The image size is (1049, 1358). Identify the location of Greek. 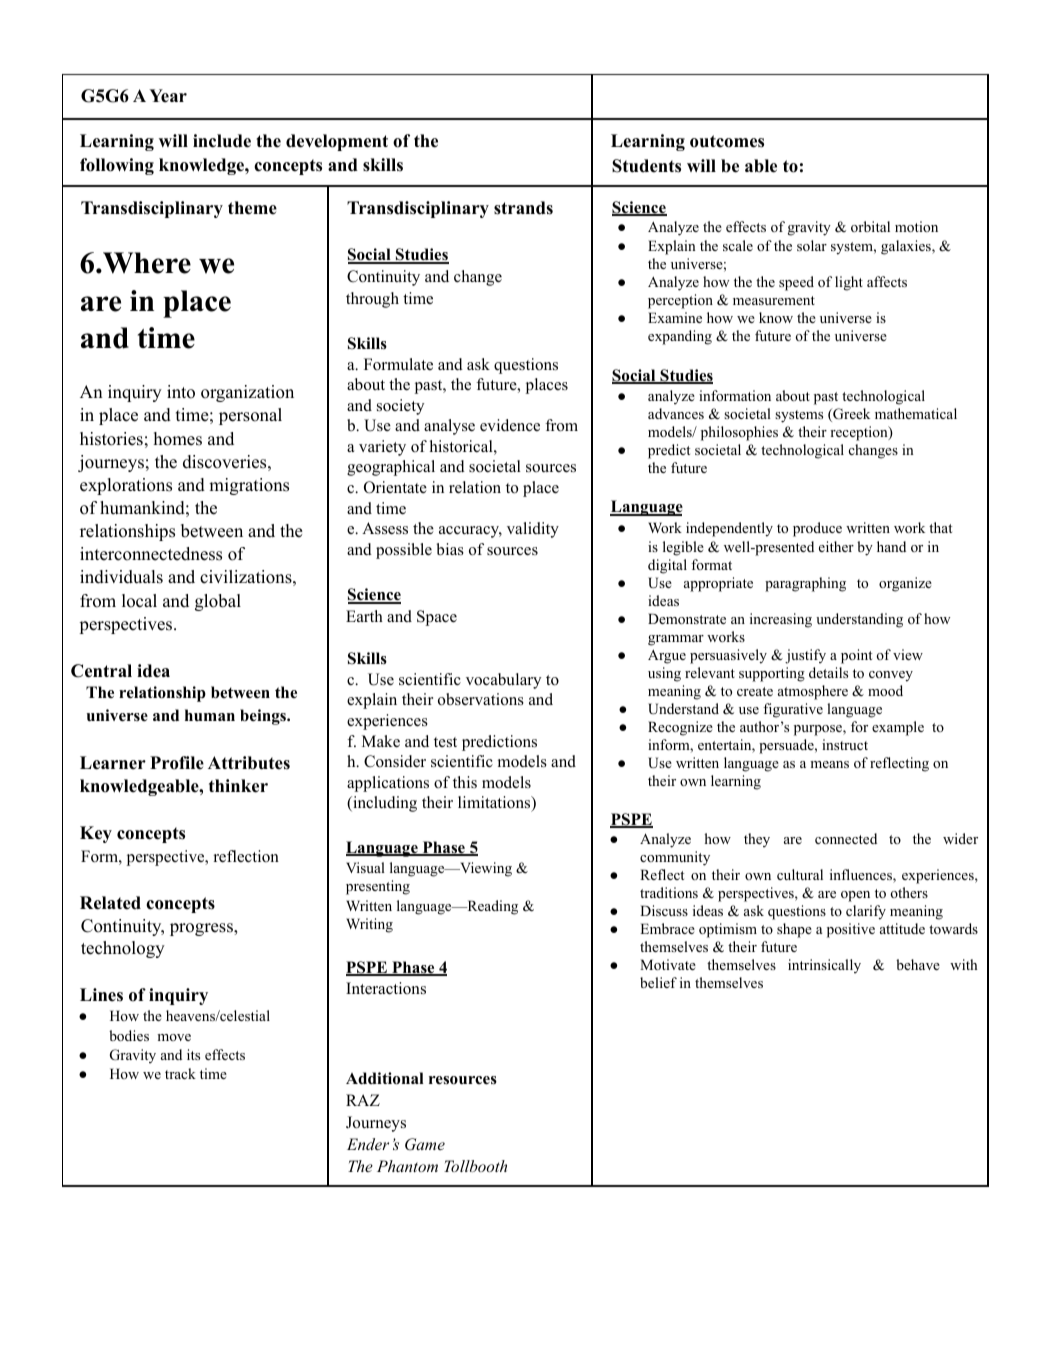
(850, 415).
